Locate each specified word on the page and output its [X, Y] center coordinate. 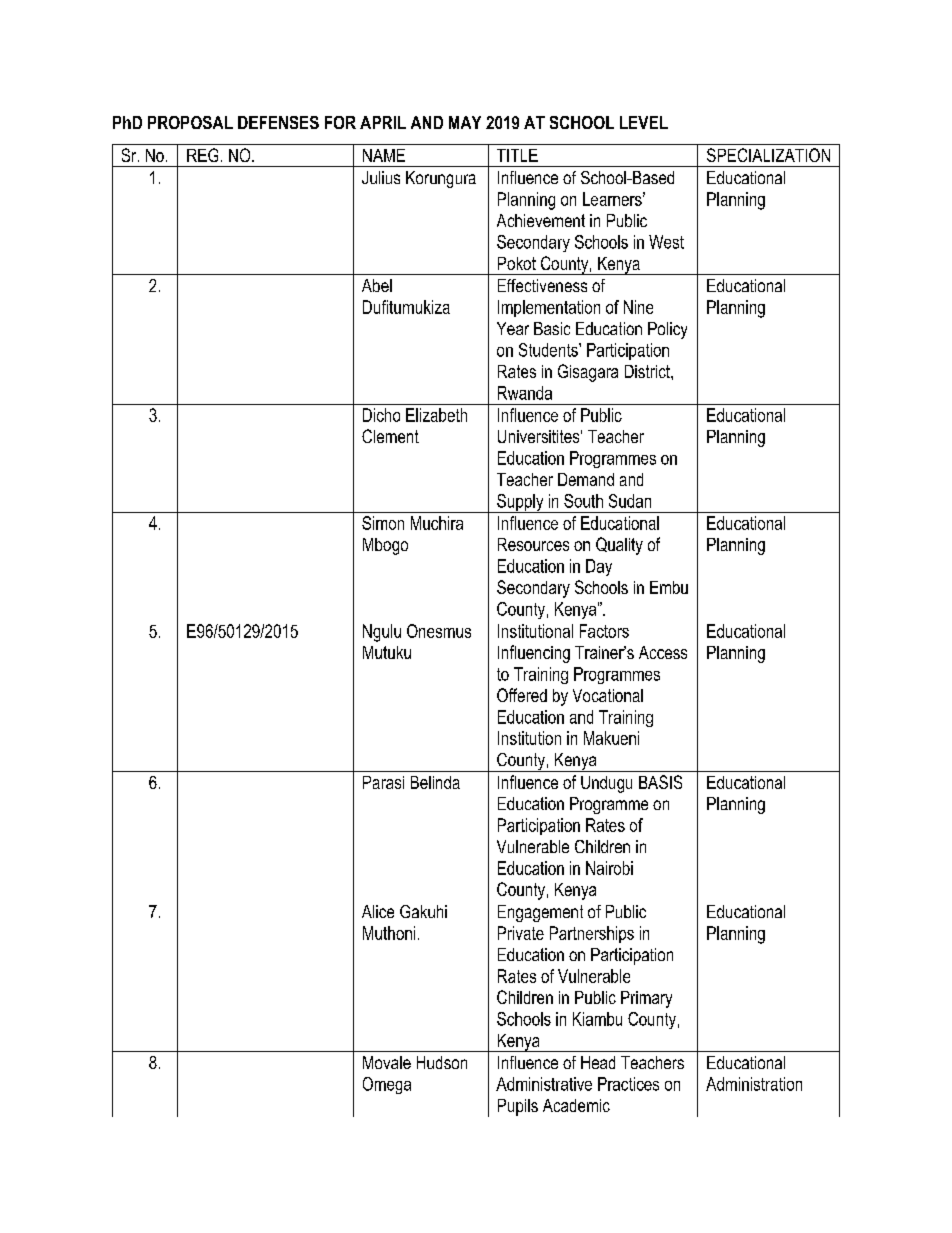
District [648, 371]
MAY [465, 122]
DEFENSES [278, 122]
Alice [378, 911]
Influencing [534, 654]
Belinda [435, 782]
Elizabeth [436, 415]
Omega [387, 1085]
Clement [390, 436]
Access [663, 652]
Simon [383, 523]
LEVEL [644, 122]
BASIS [660, 782]
